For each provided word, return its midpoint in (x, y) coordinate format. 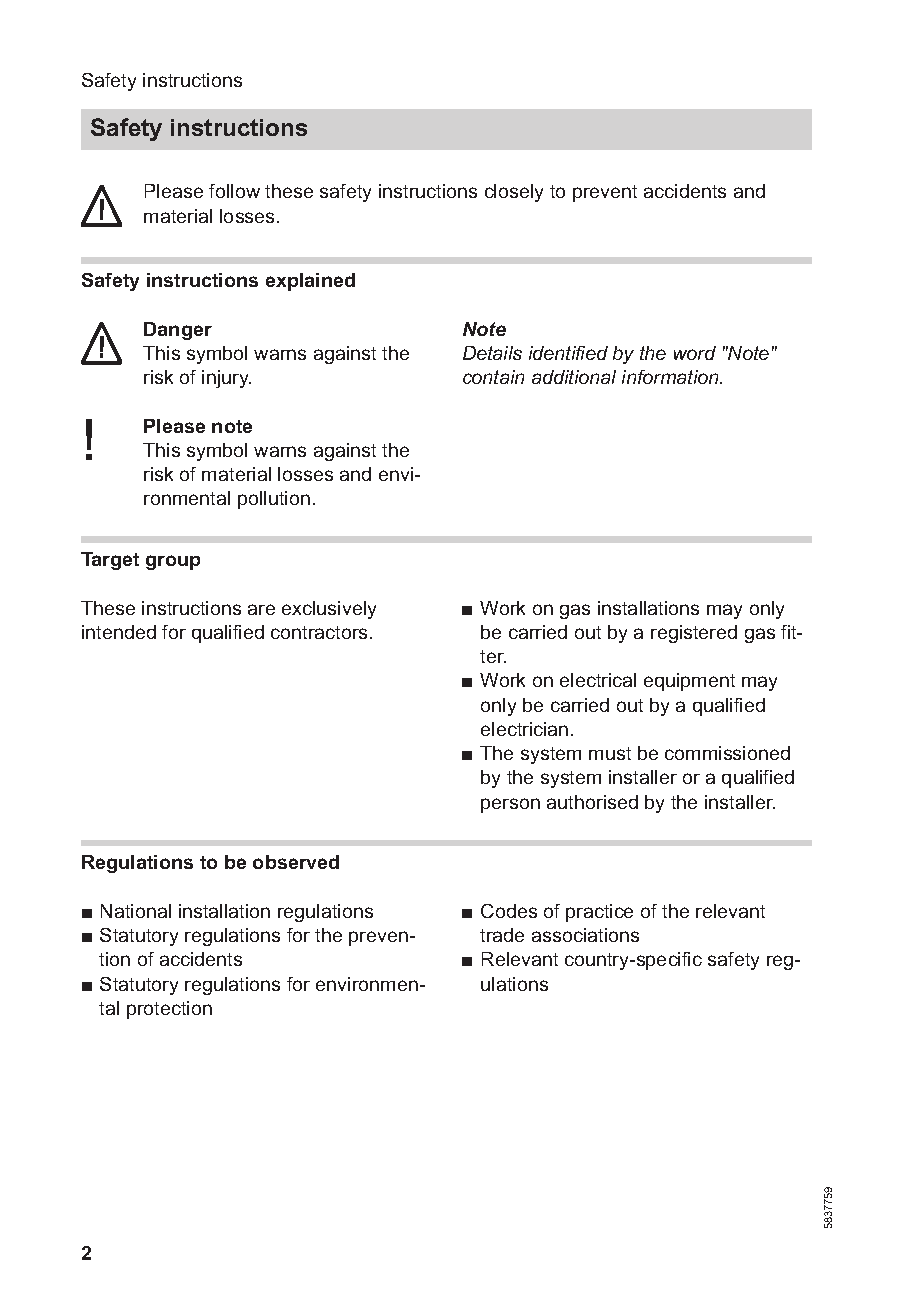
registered (694, 634)
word (695, 353)
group (173, 562)
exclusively (329, 610)
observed (296, 862)
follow (234, 191)
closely (514, 193)
